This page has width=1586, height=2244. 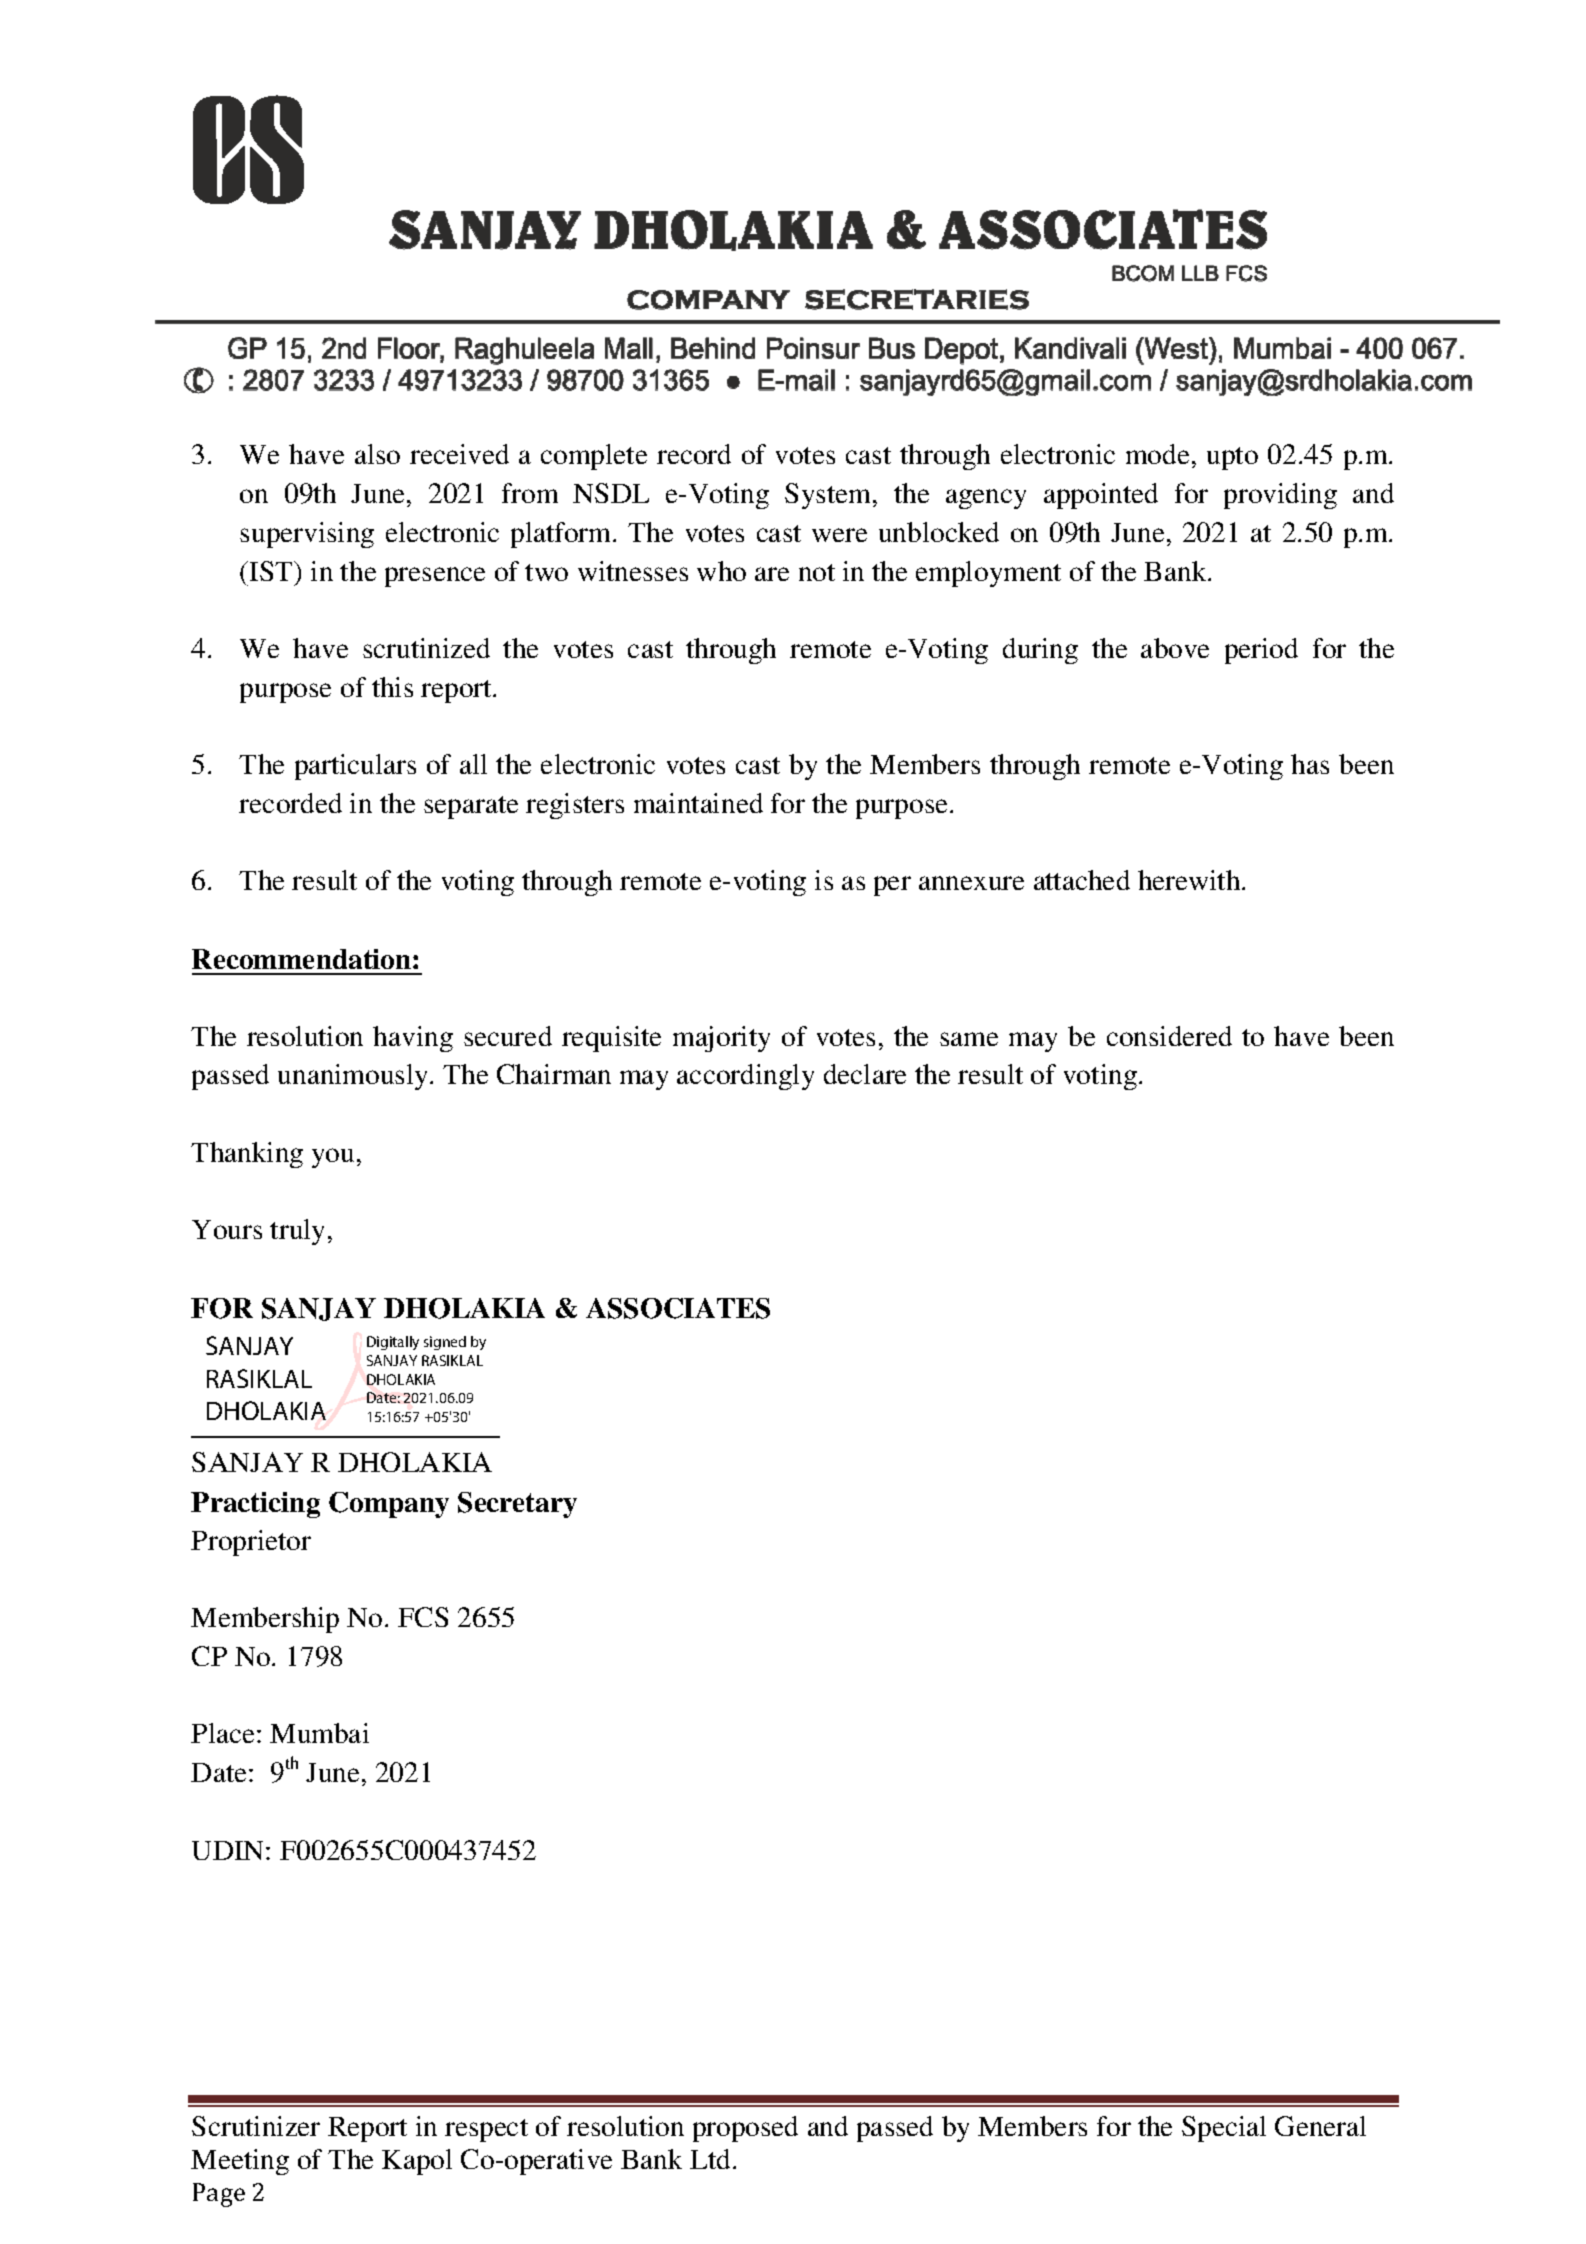 I want to click on secured, so click(x=508, y=1036).
